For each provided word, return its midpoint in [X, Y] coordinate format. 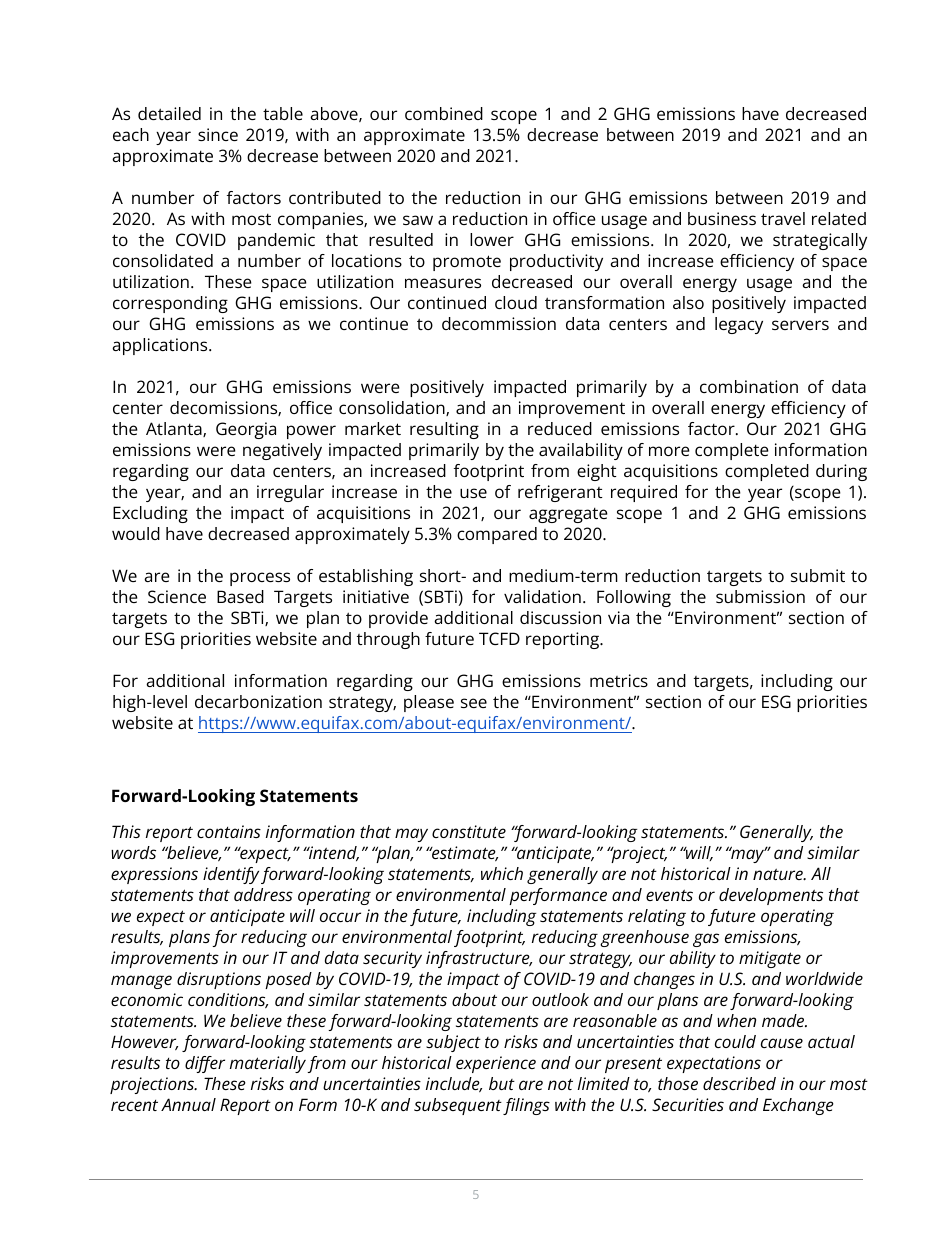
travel [783, 218]
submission [760, 596]
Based [240, 596]
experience [496, 1064]
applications [161, 346]
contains [229, 831]
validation [542, 596]
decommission [499, 323]
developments [771, 896]
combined [444, 113]
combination [749, 386]
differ [205, 1064]
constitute [469, 831]
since [218, 134]
